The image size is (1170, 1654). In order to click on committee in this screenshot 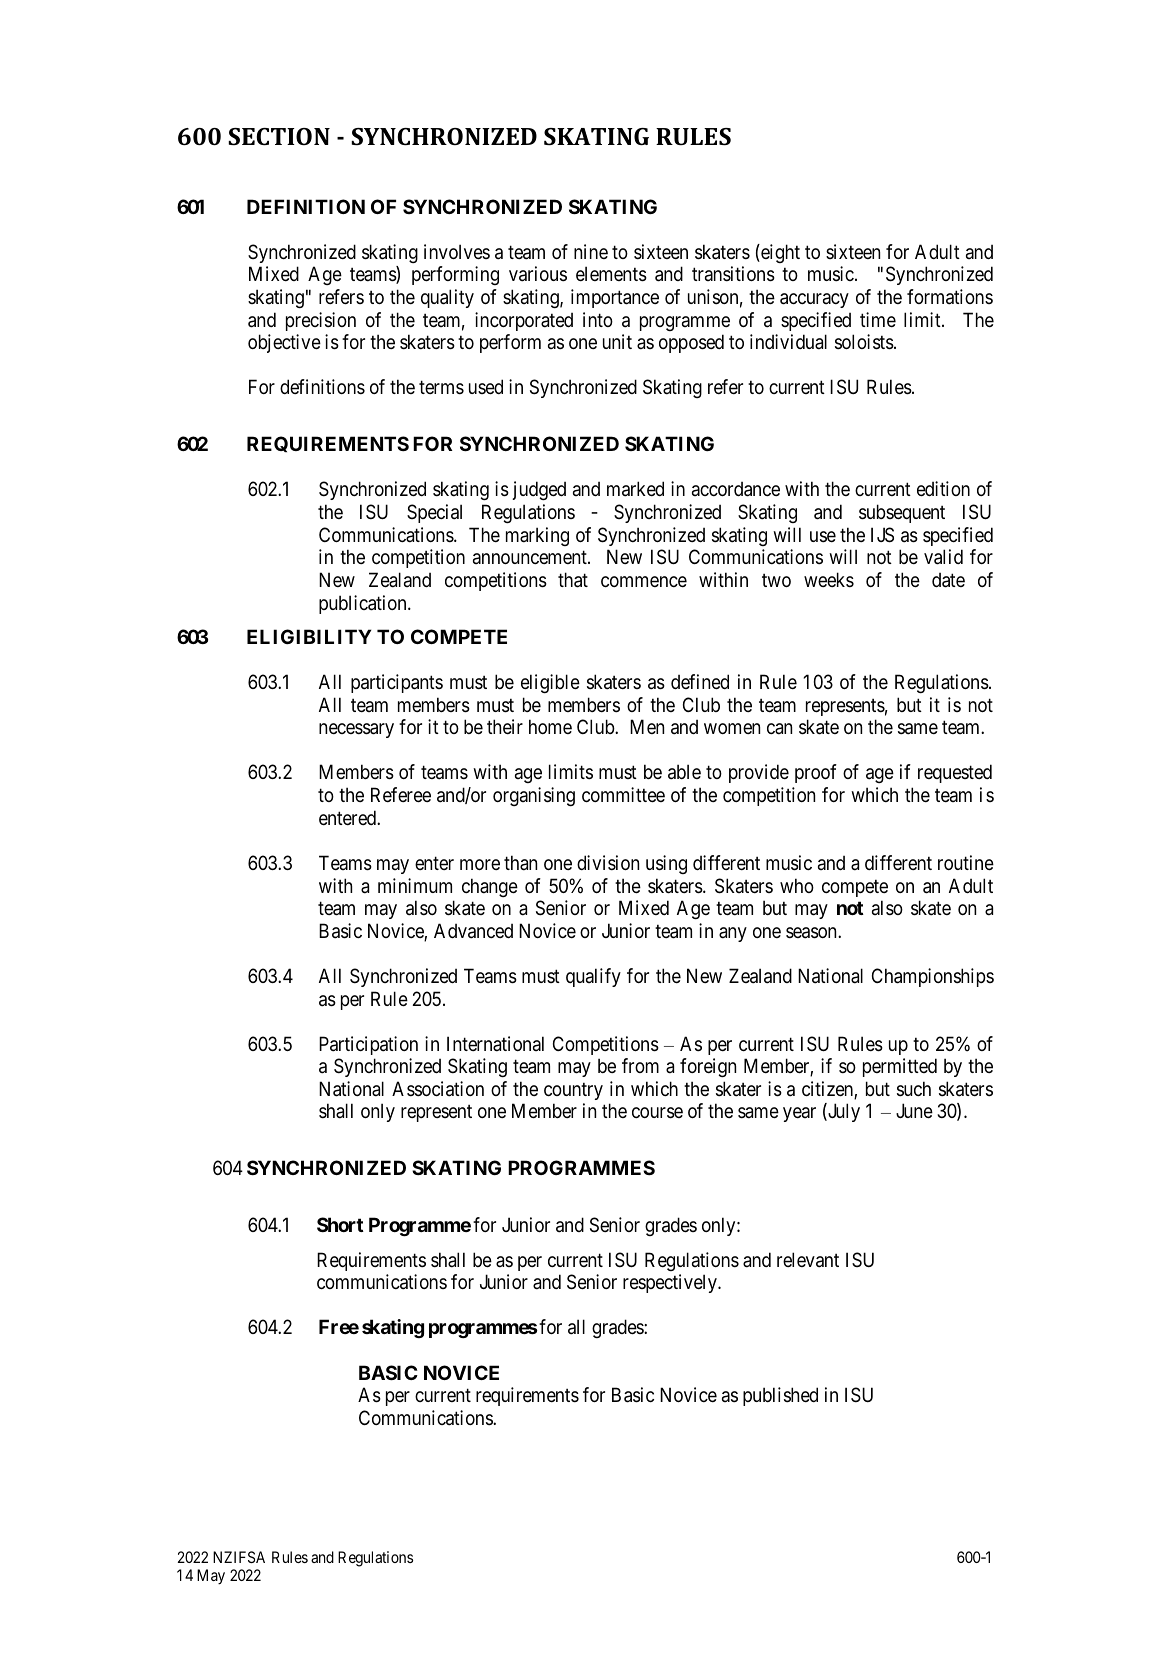, I will do `click(623, 795)`.
